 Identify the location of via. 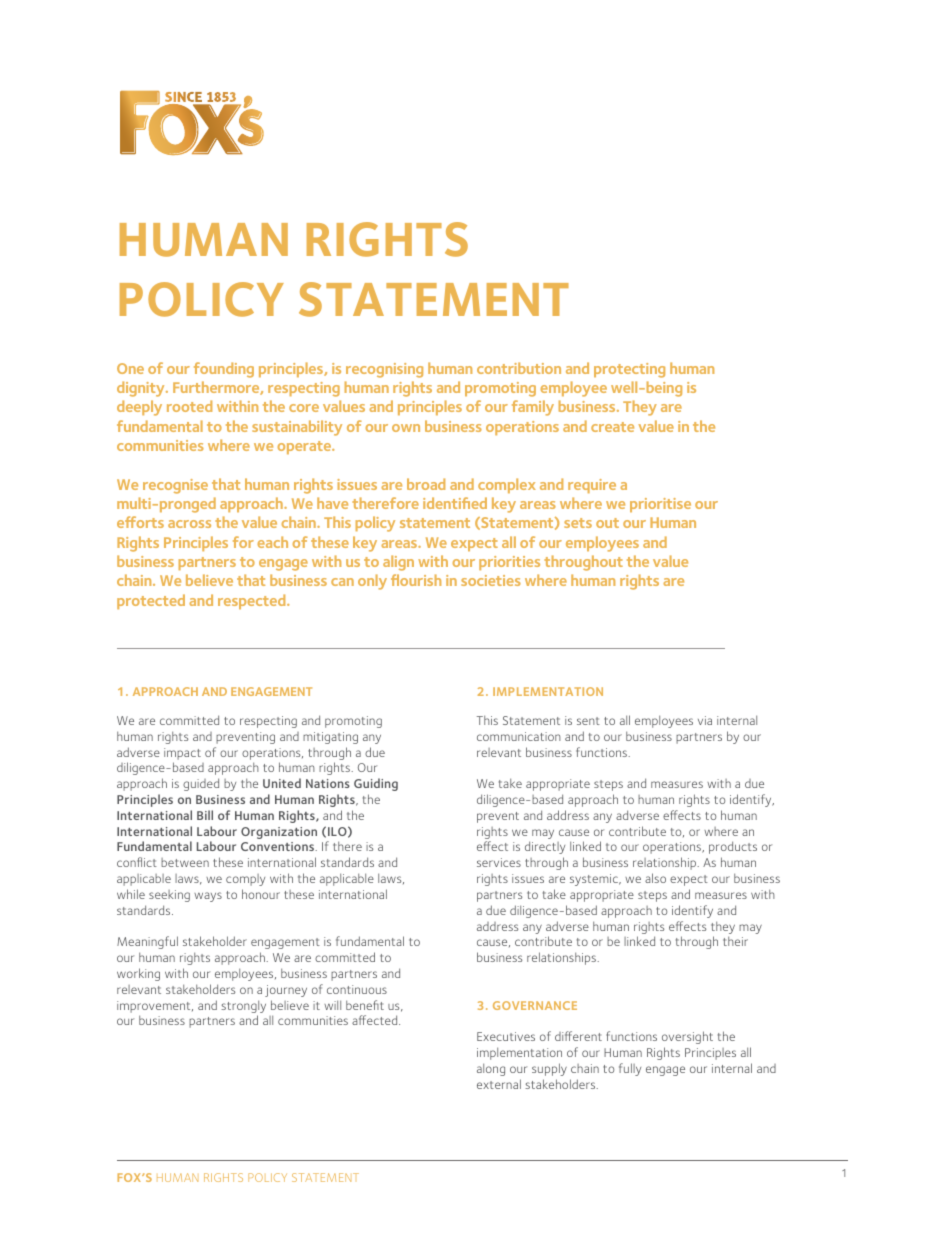
(705, 720).
